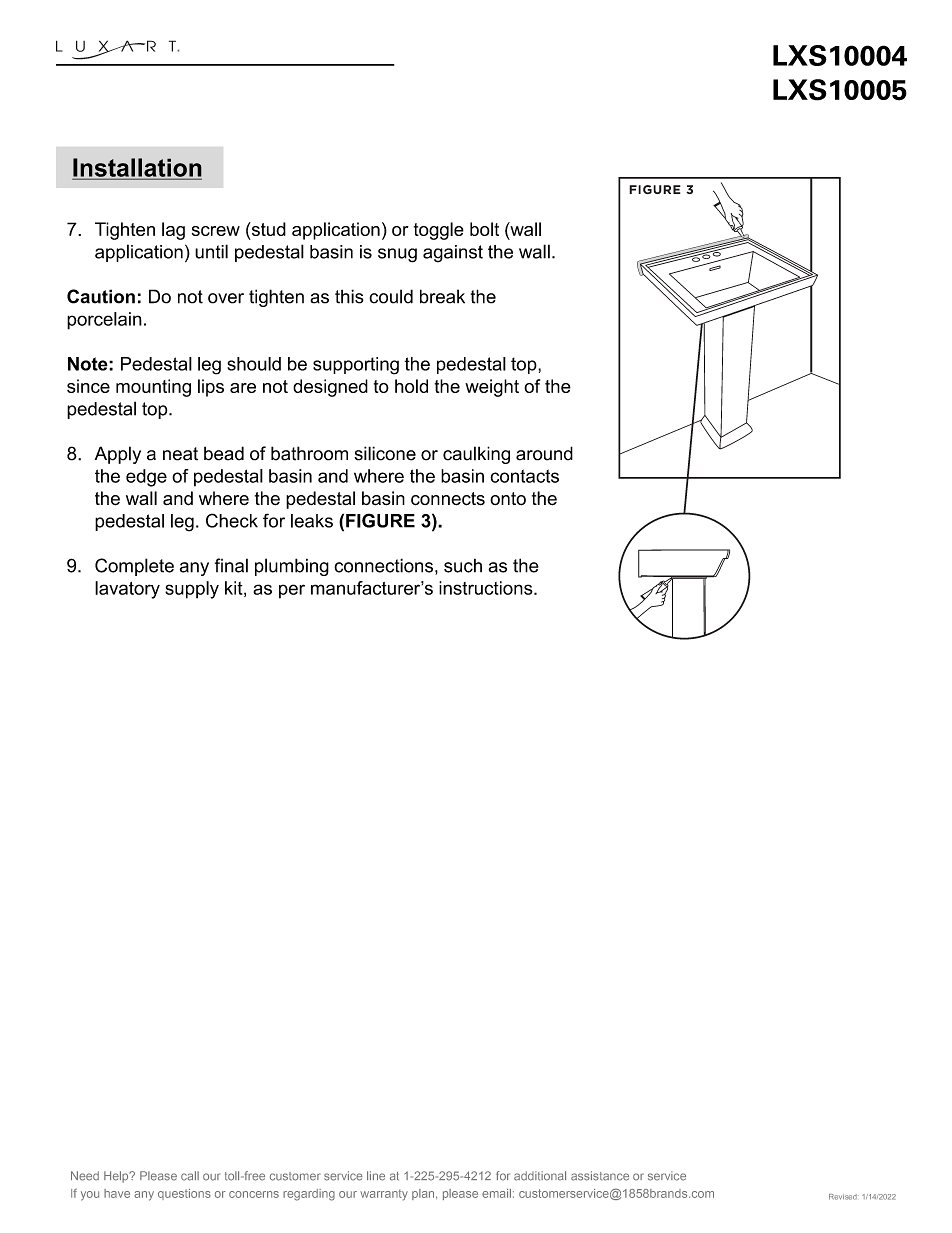 The height and width of the page is (1233, 952). What do you see at coordinates (540, 1176) in the page?
I see `additional` at bounding box center [540, 1176].
